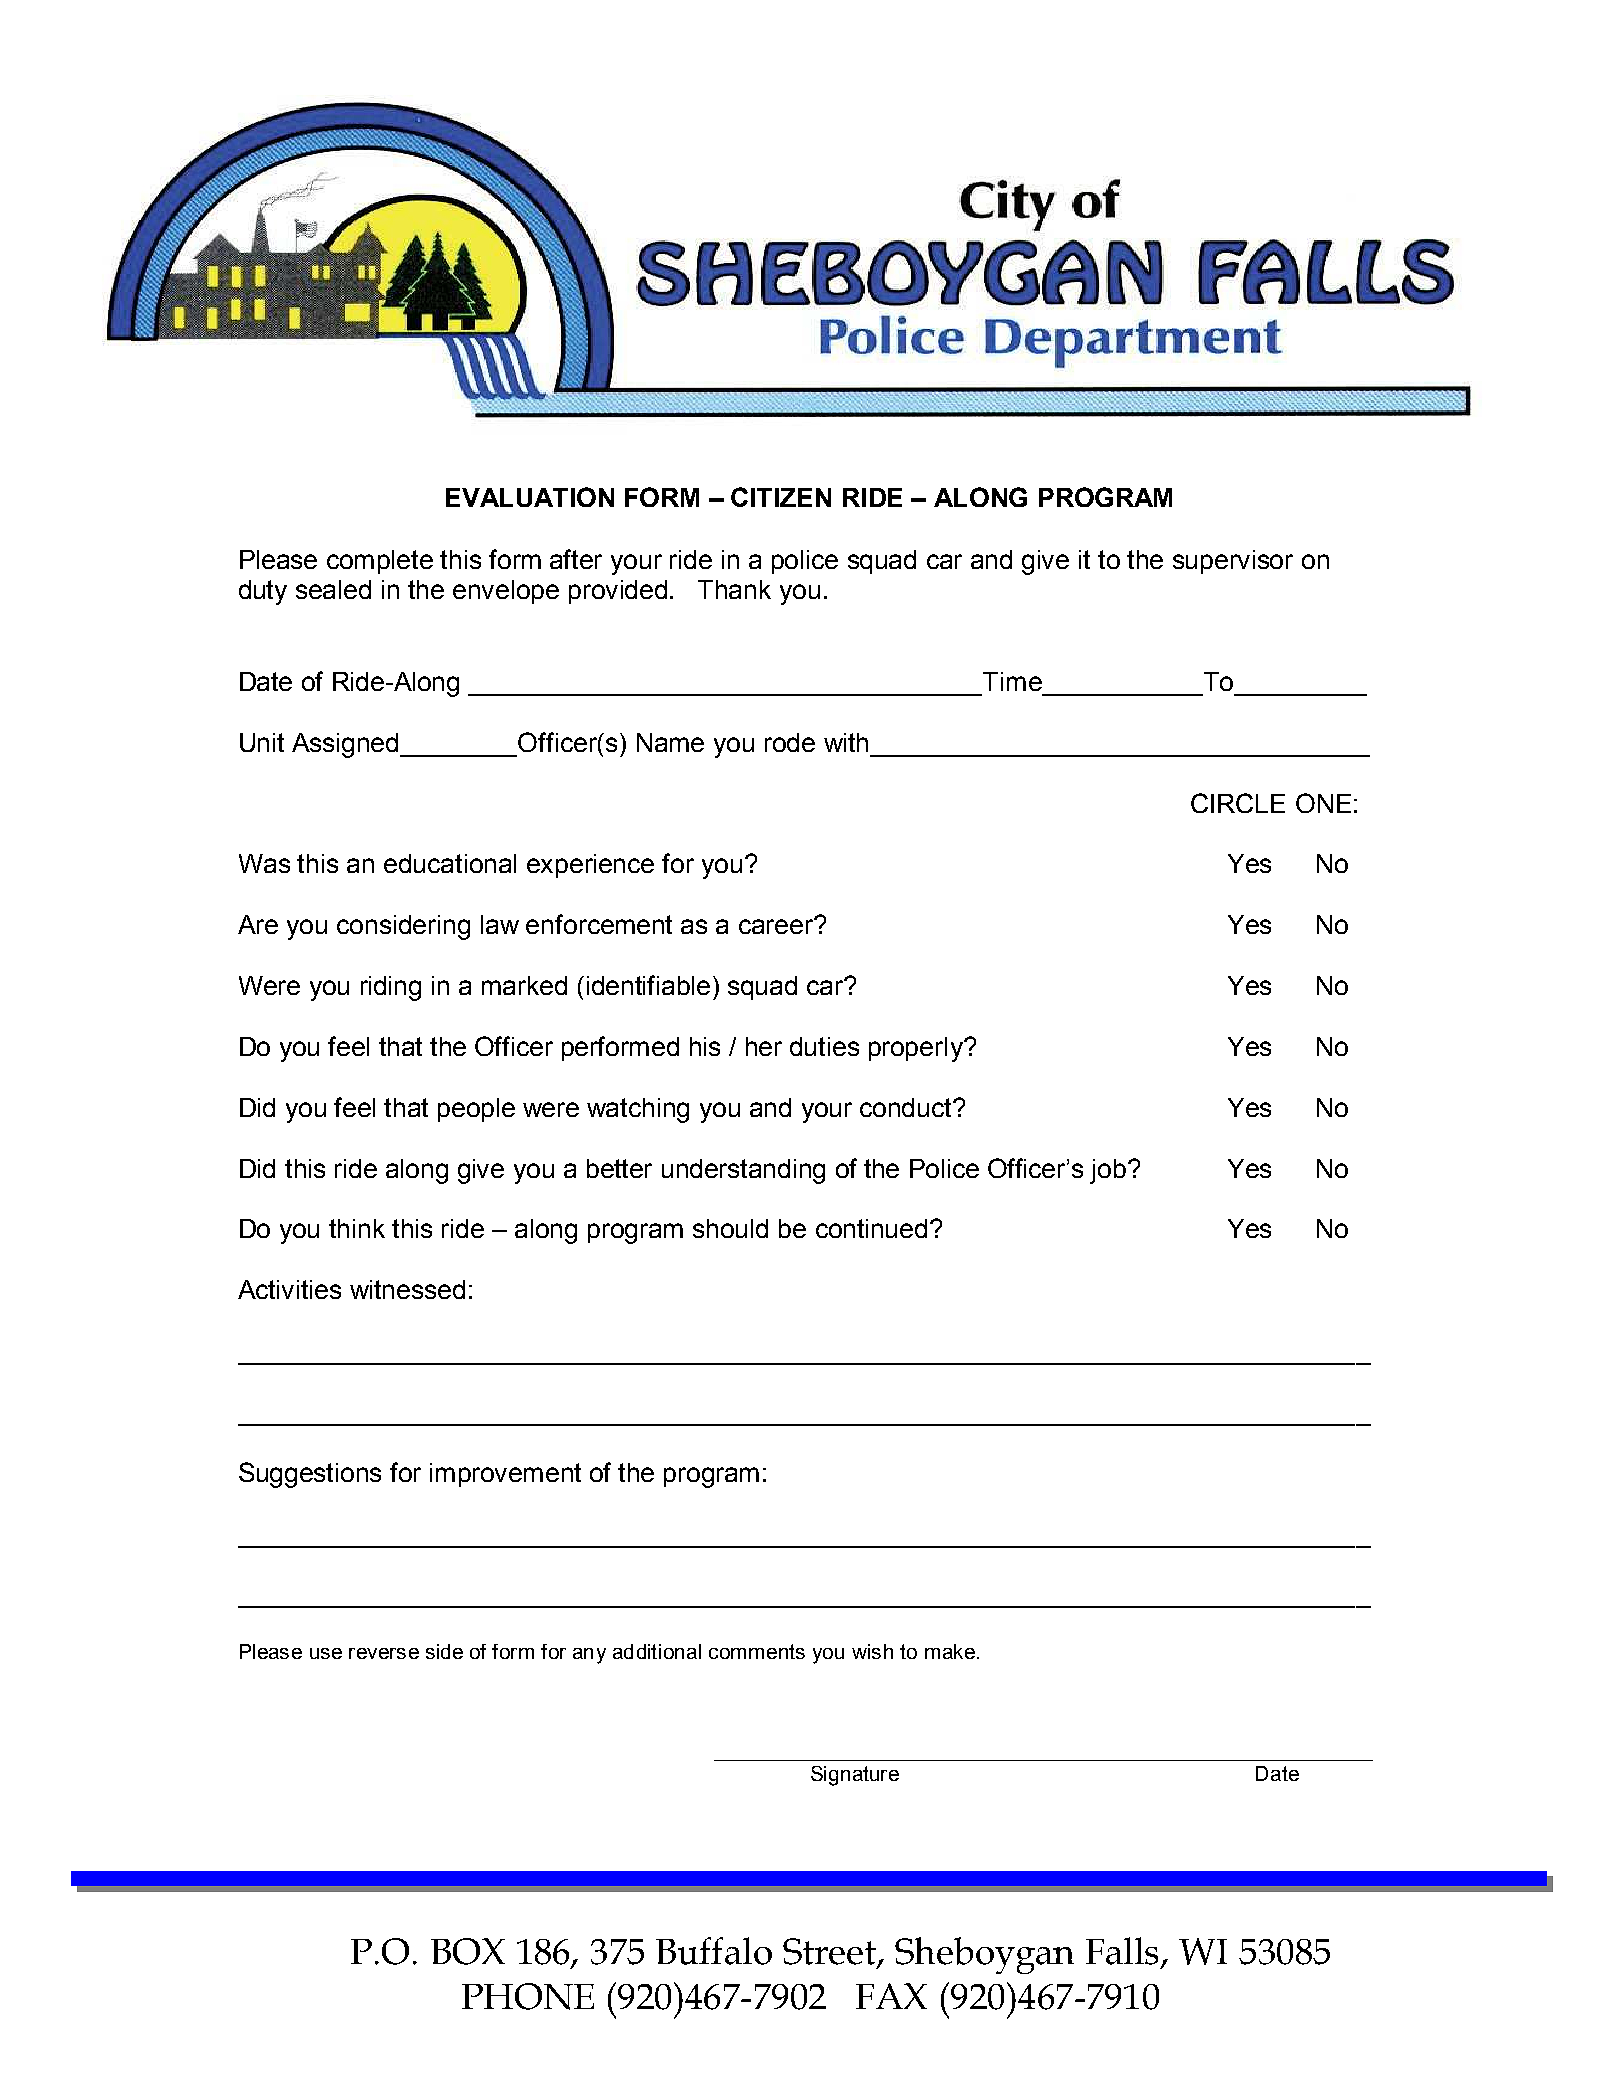  I want to click on think, so click(357, 1228).
